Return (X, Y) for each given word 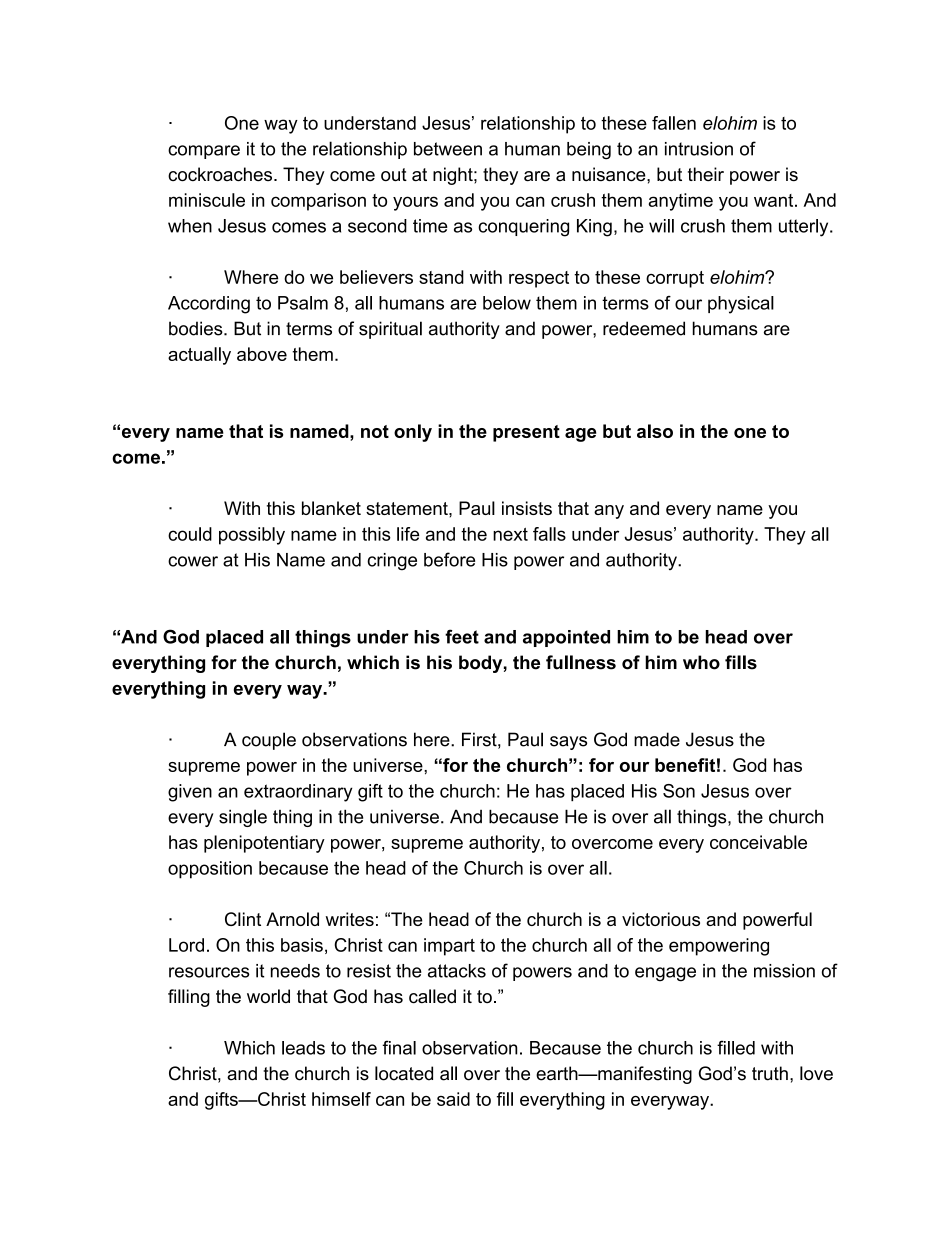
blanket (331, 508)
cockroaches (221, 174)
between (448, 149)
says (568, 743)
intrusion (699, 149)
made (657, 739)
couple (269, 741)
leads (303, 1048)
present (526, 433)
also (655, 431)
